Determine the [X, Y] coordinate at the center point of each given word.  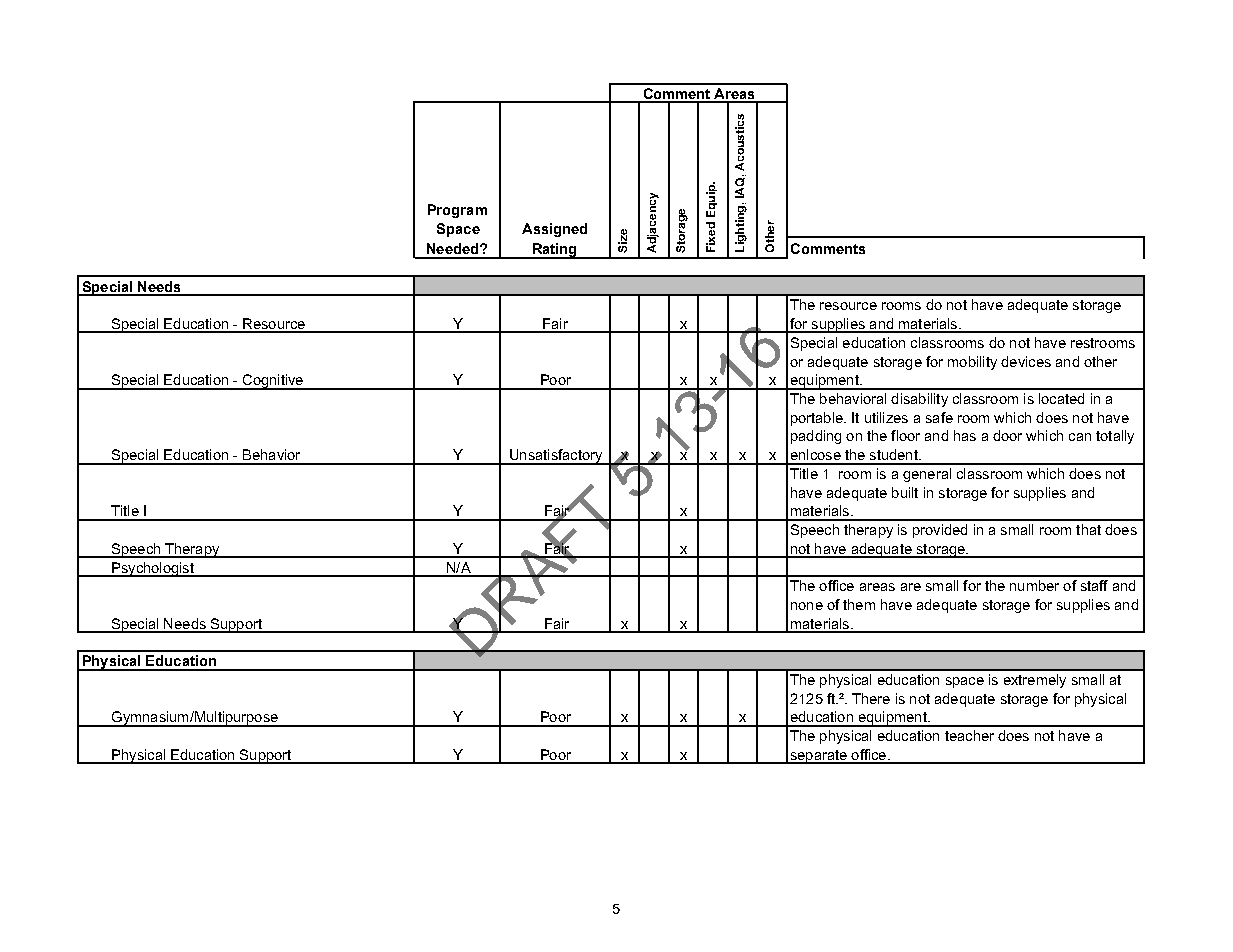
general [927, 475]
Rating [554, 251]
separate [818, 757]
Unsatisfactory [555, 457]
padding [816, 437]
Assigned [554, 230]
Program [457, 211]
